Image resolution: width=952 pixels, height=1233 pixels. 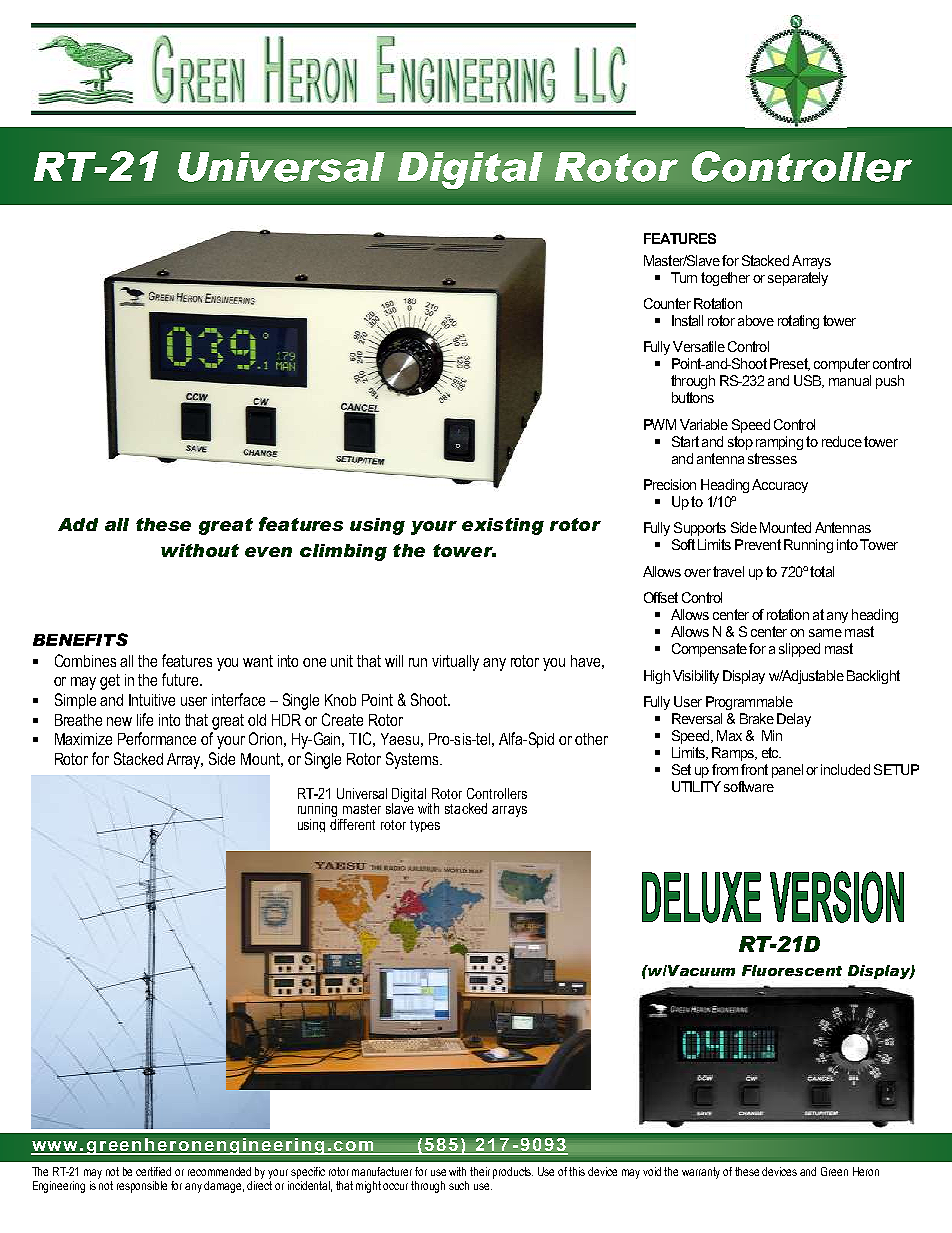 What do you see at coordinates (153, 1171) in the document?
I see `certified` at bounding box center [153, 1171].
